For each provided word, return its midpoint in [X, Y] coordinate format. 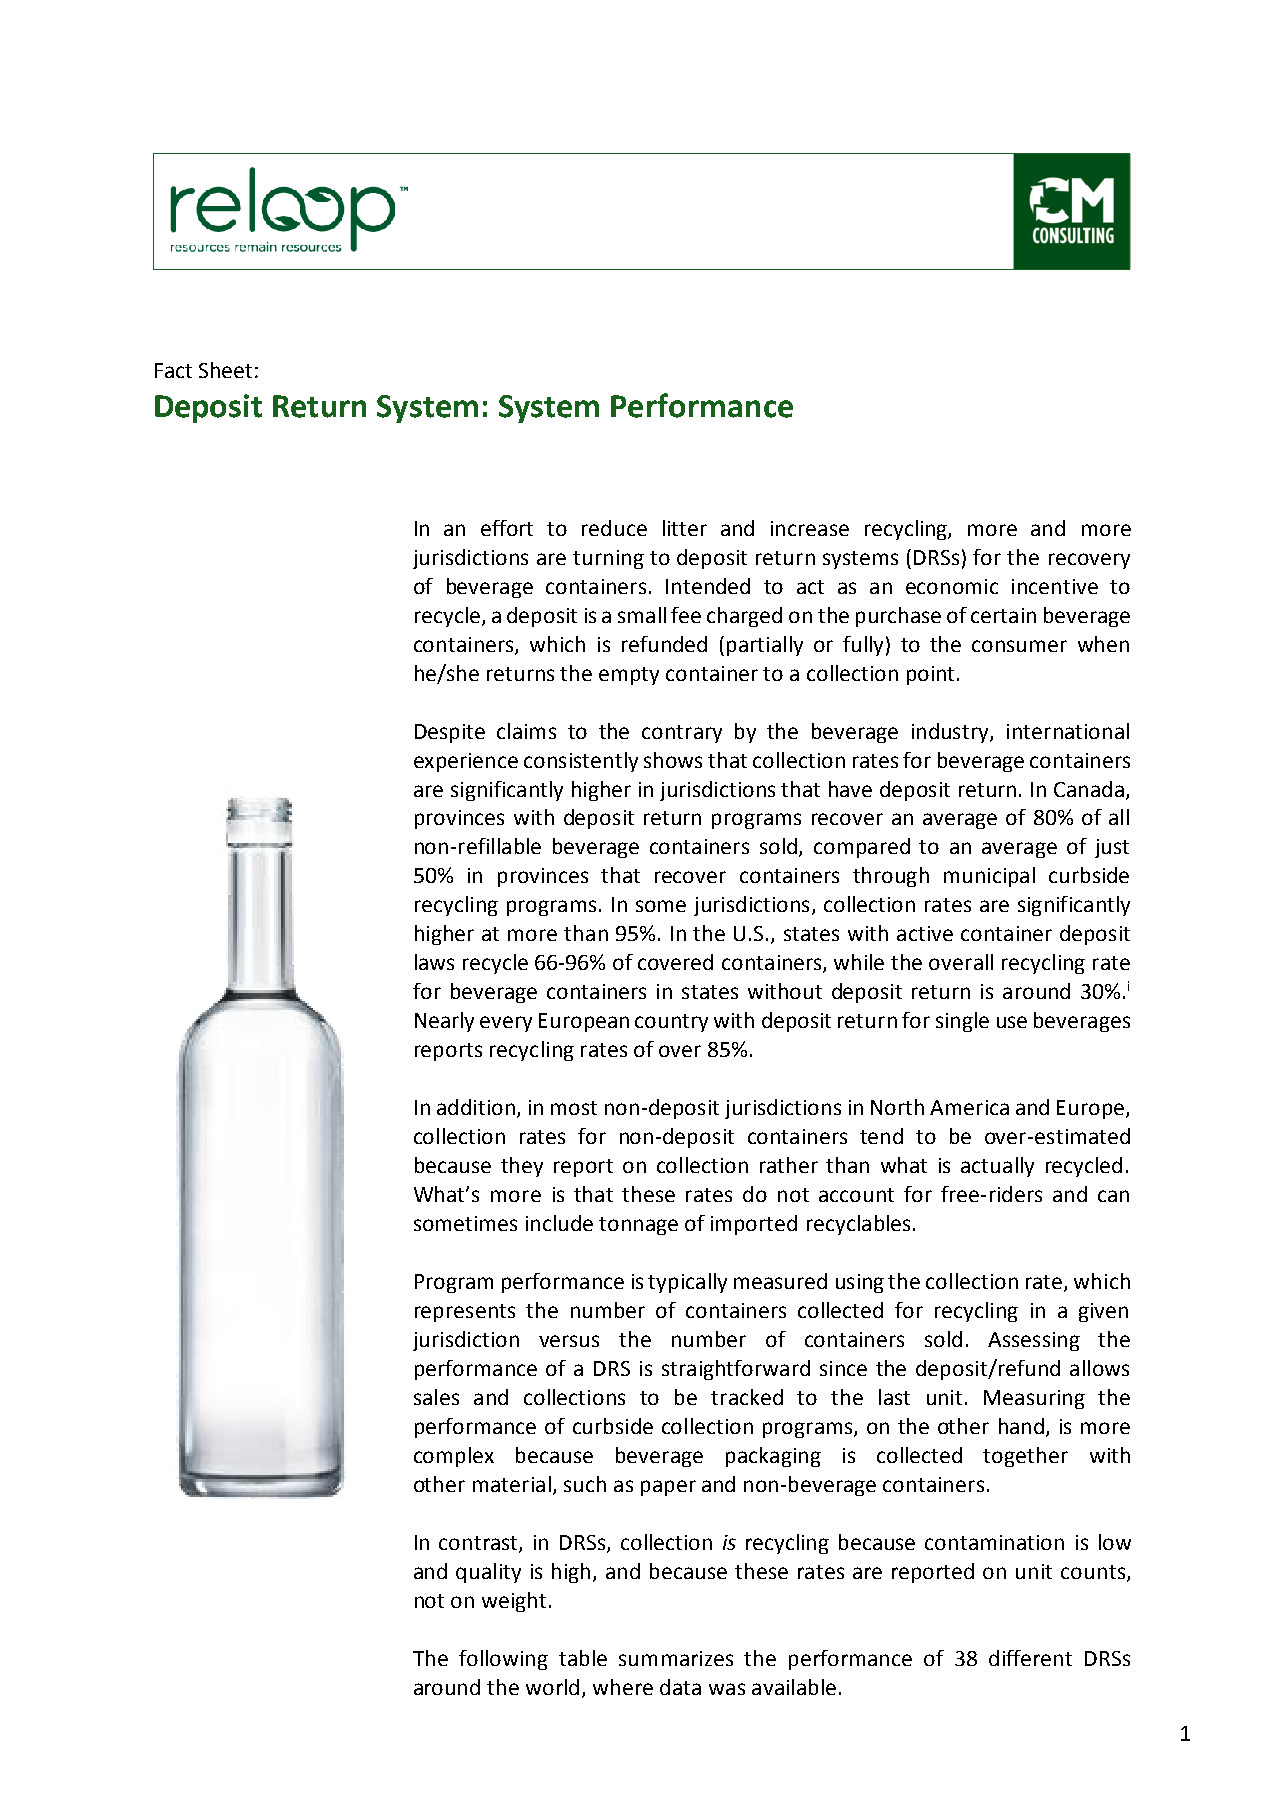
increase [810, 528]
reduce [614, 528]
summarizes [676, 1658]
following [503, 1660]
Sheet [225, 370]
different [1030, 1658]
